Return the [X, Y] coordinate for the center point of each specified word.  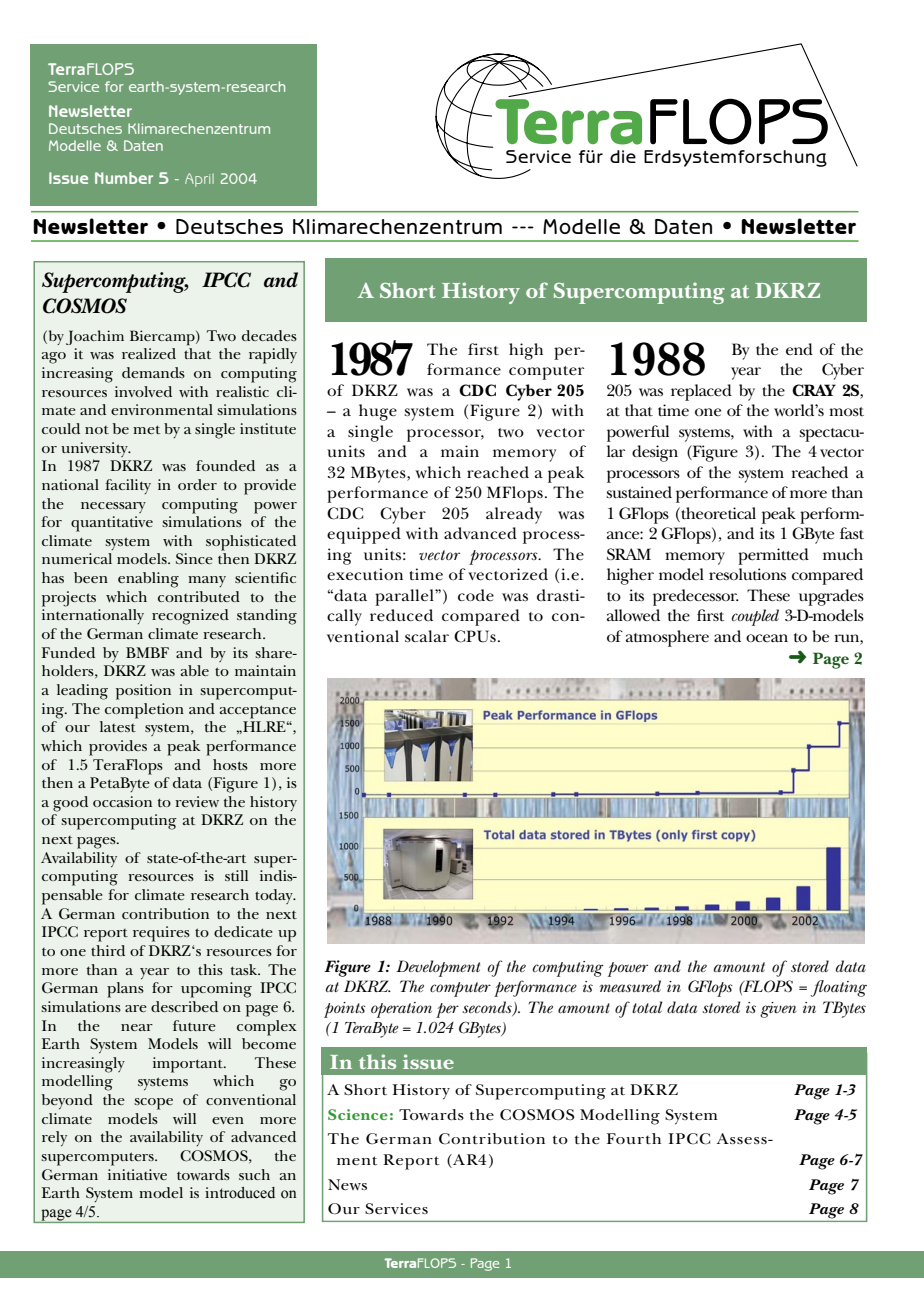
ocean [767, 638]
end [799, 349]
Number [124, 178]
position [143, 692]
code [476, 595]
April [199, 180]
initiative [137, 1174]
